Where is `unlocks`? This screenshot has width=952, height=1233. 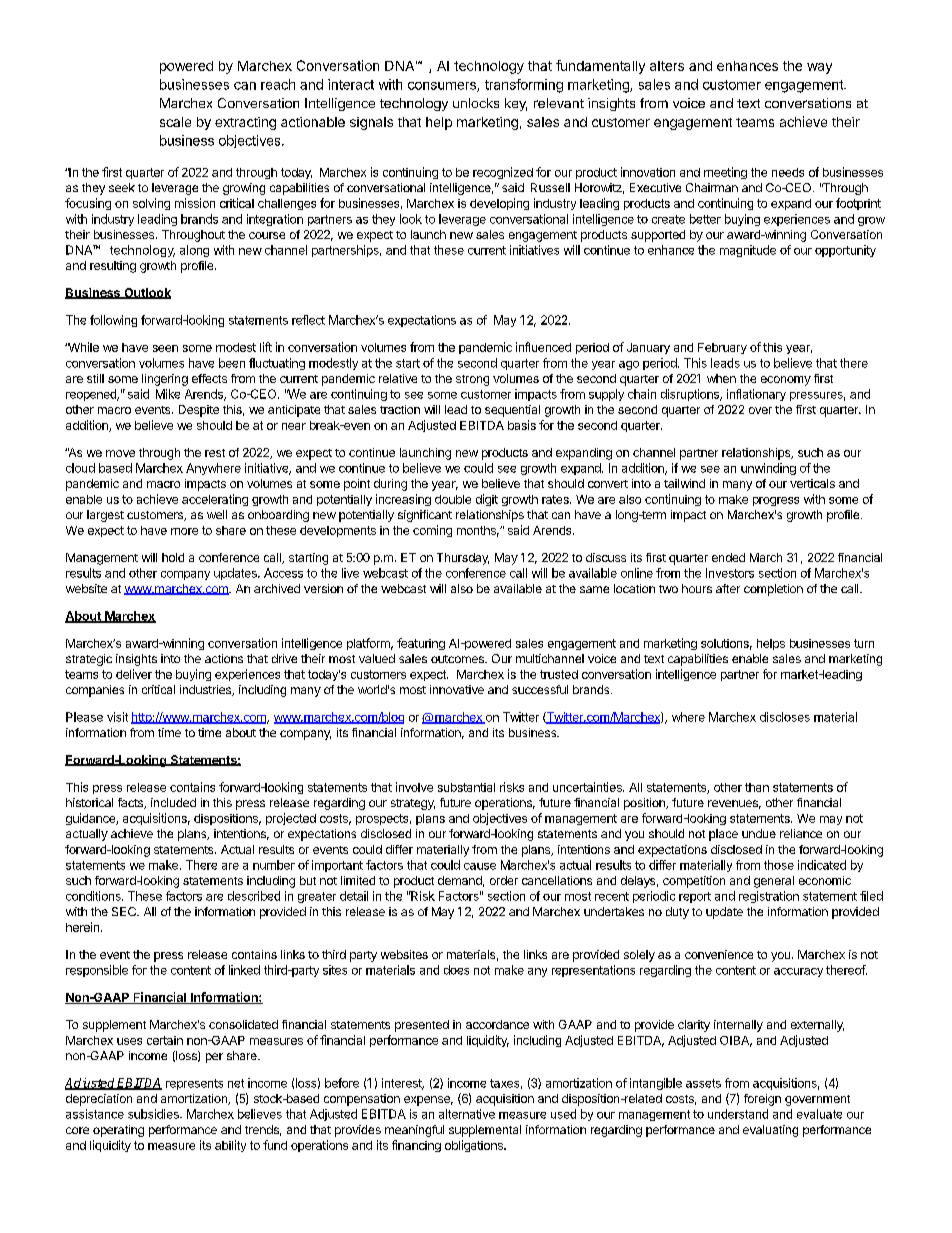
unlocks is located at coordinates (476, 103).
